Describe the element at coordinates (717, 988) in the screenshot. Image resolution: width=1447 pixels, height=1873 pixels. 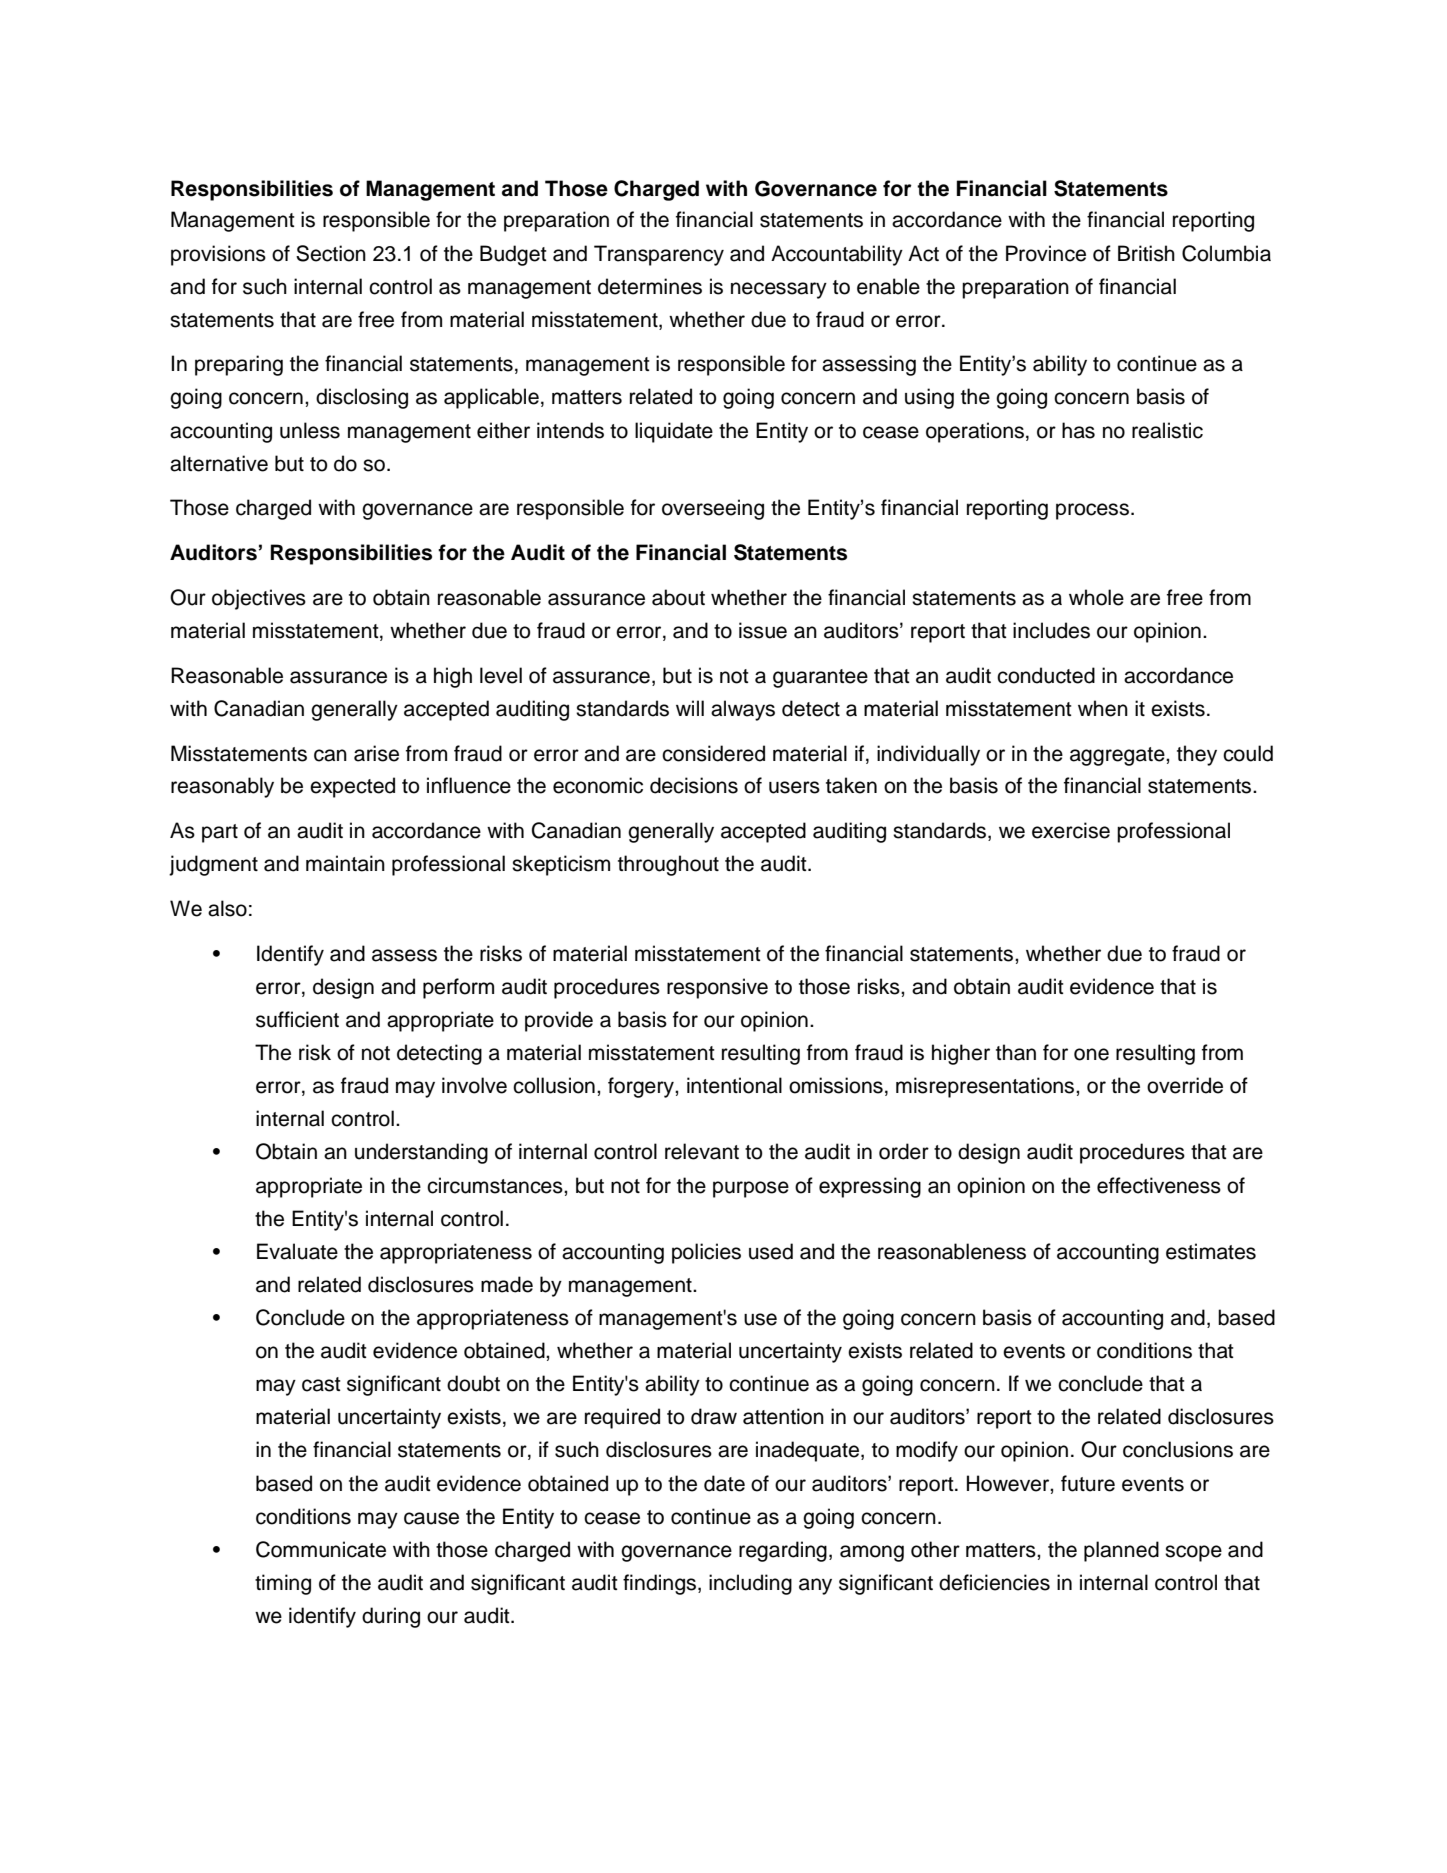
I see `responsive` at that location.
